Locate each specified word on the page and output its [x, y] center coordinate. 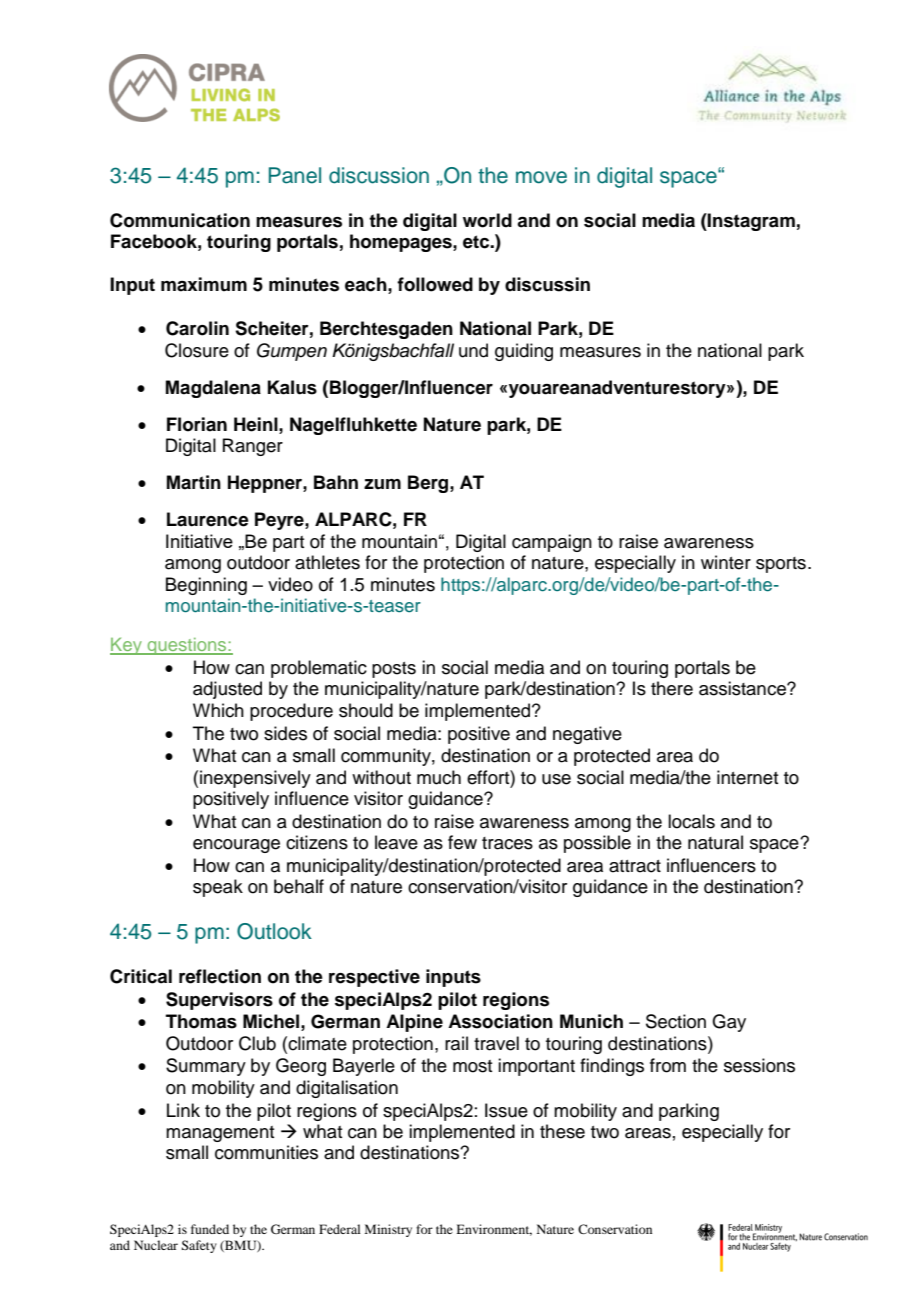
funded [210, 1229]
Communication [180, 220]
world [487, 220]
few [462, 842]
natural [715, 842]
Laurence [208, 519]
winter [726, 562]
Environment [494, 1230]
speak [218, 888]
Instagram [750, 222]
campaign [552, 543]
